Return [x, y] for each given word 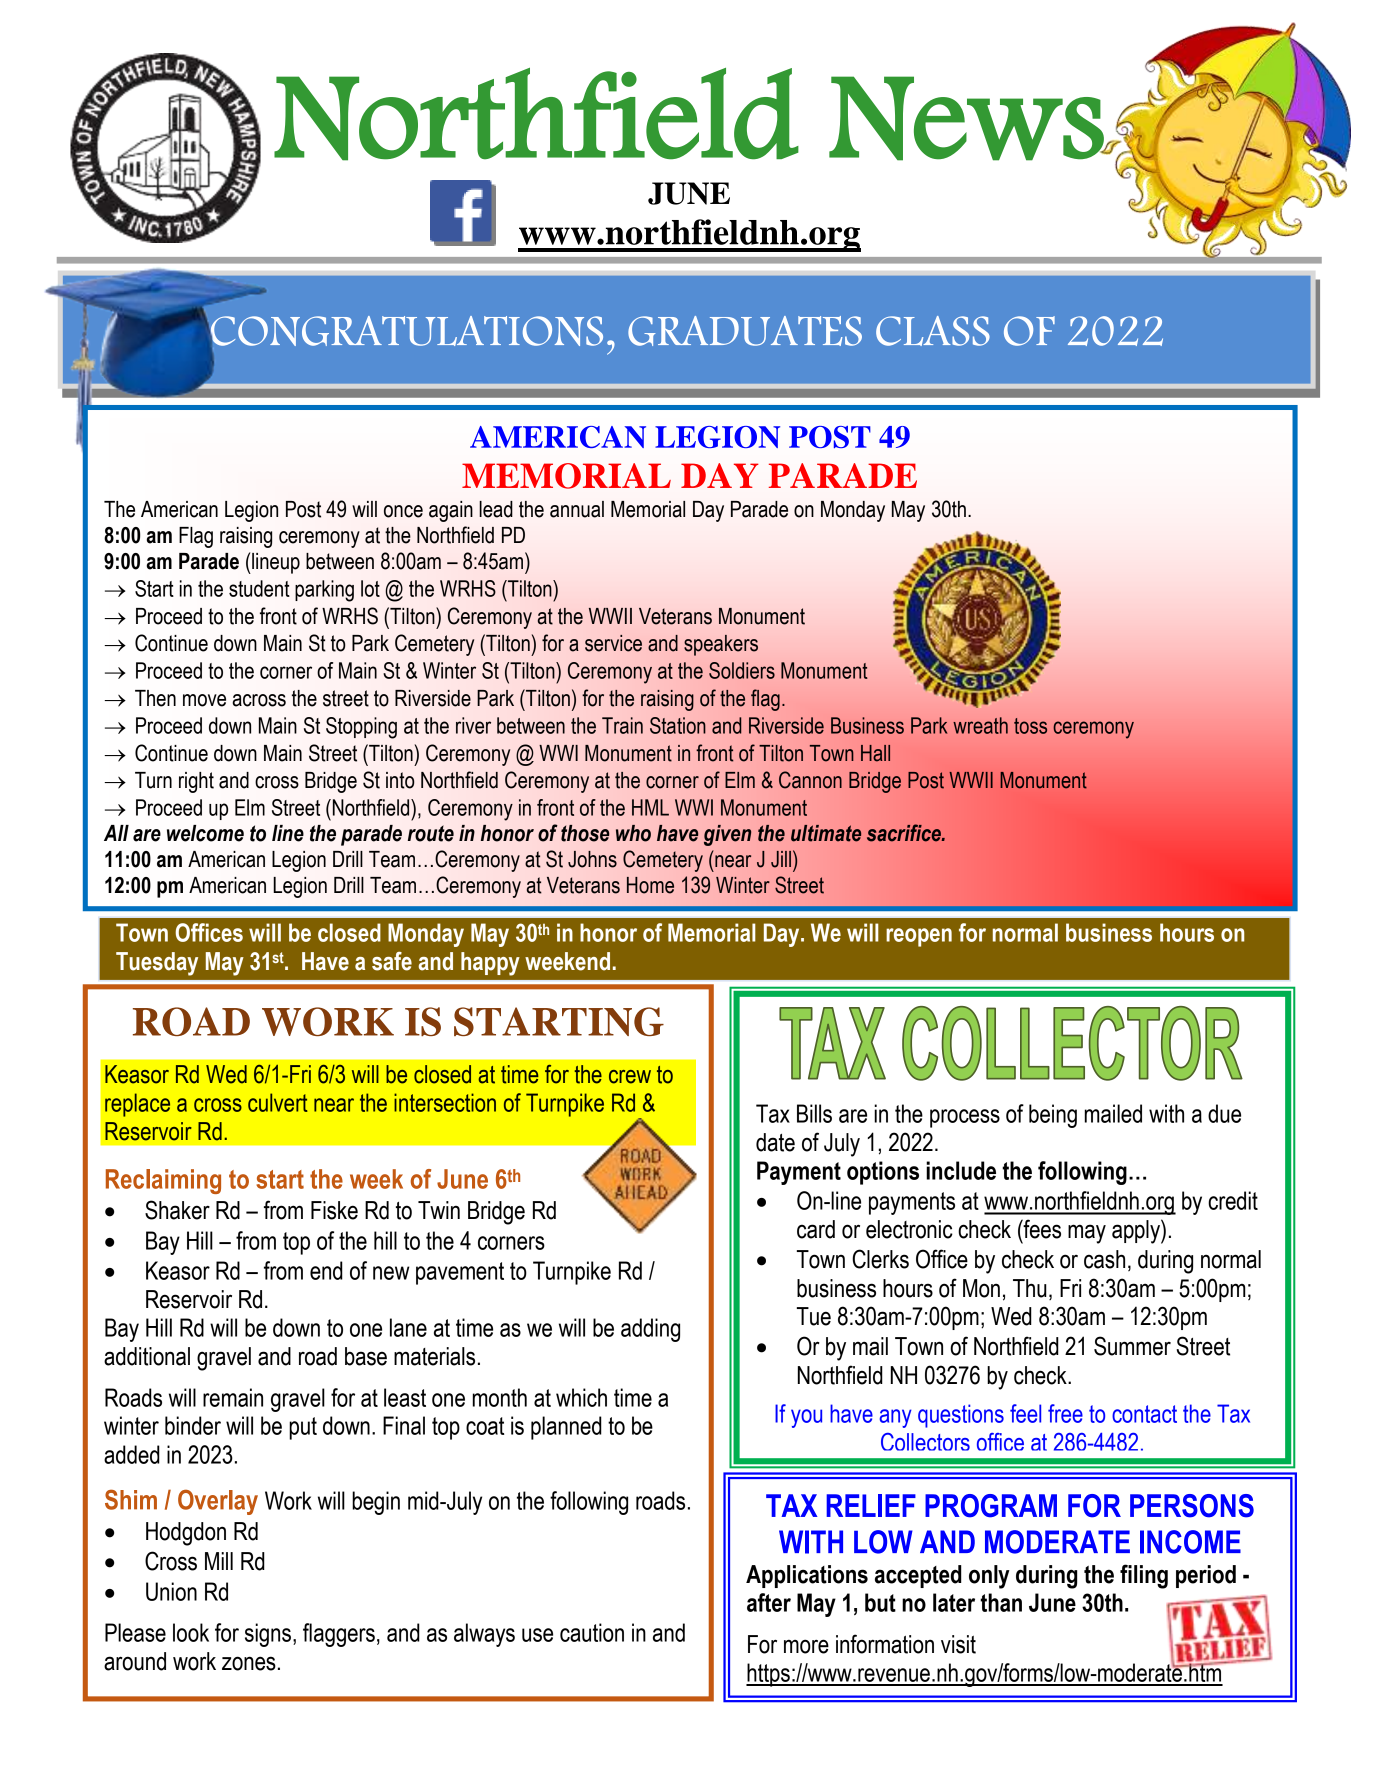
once [403, 511]
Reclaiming [163, 1181]
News [967, 118]
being [1053, 1116]
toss [1030, 726]
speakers [721, 645]
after [769, 1602]
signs [268, 1635]
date [775, 1142]
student [259, 588]
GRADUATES [745, 331]
